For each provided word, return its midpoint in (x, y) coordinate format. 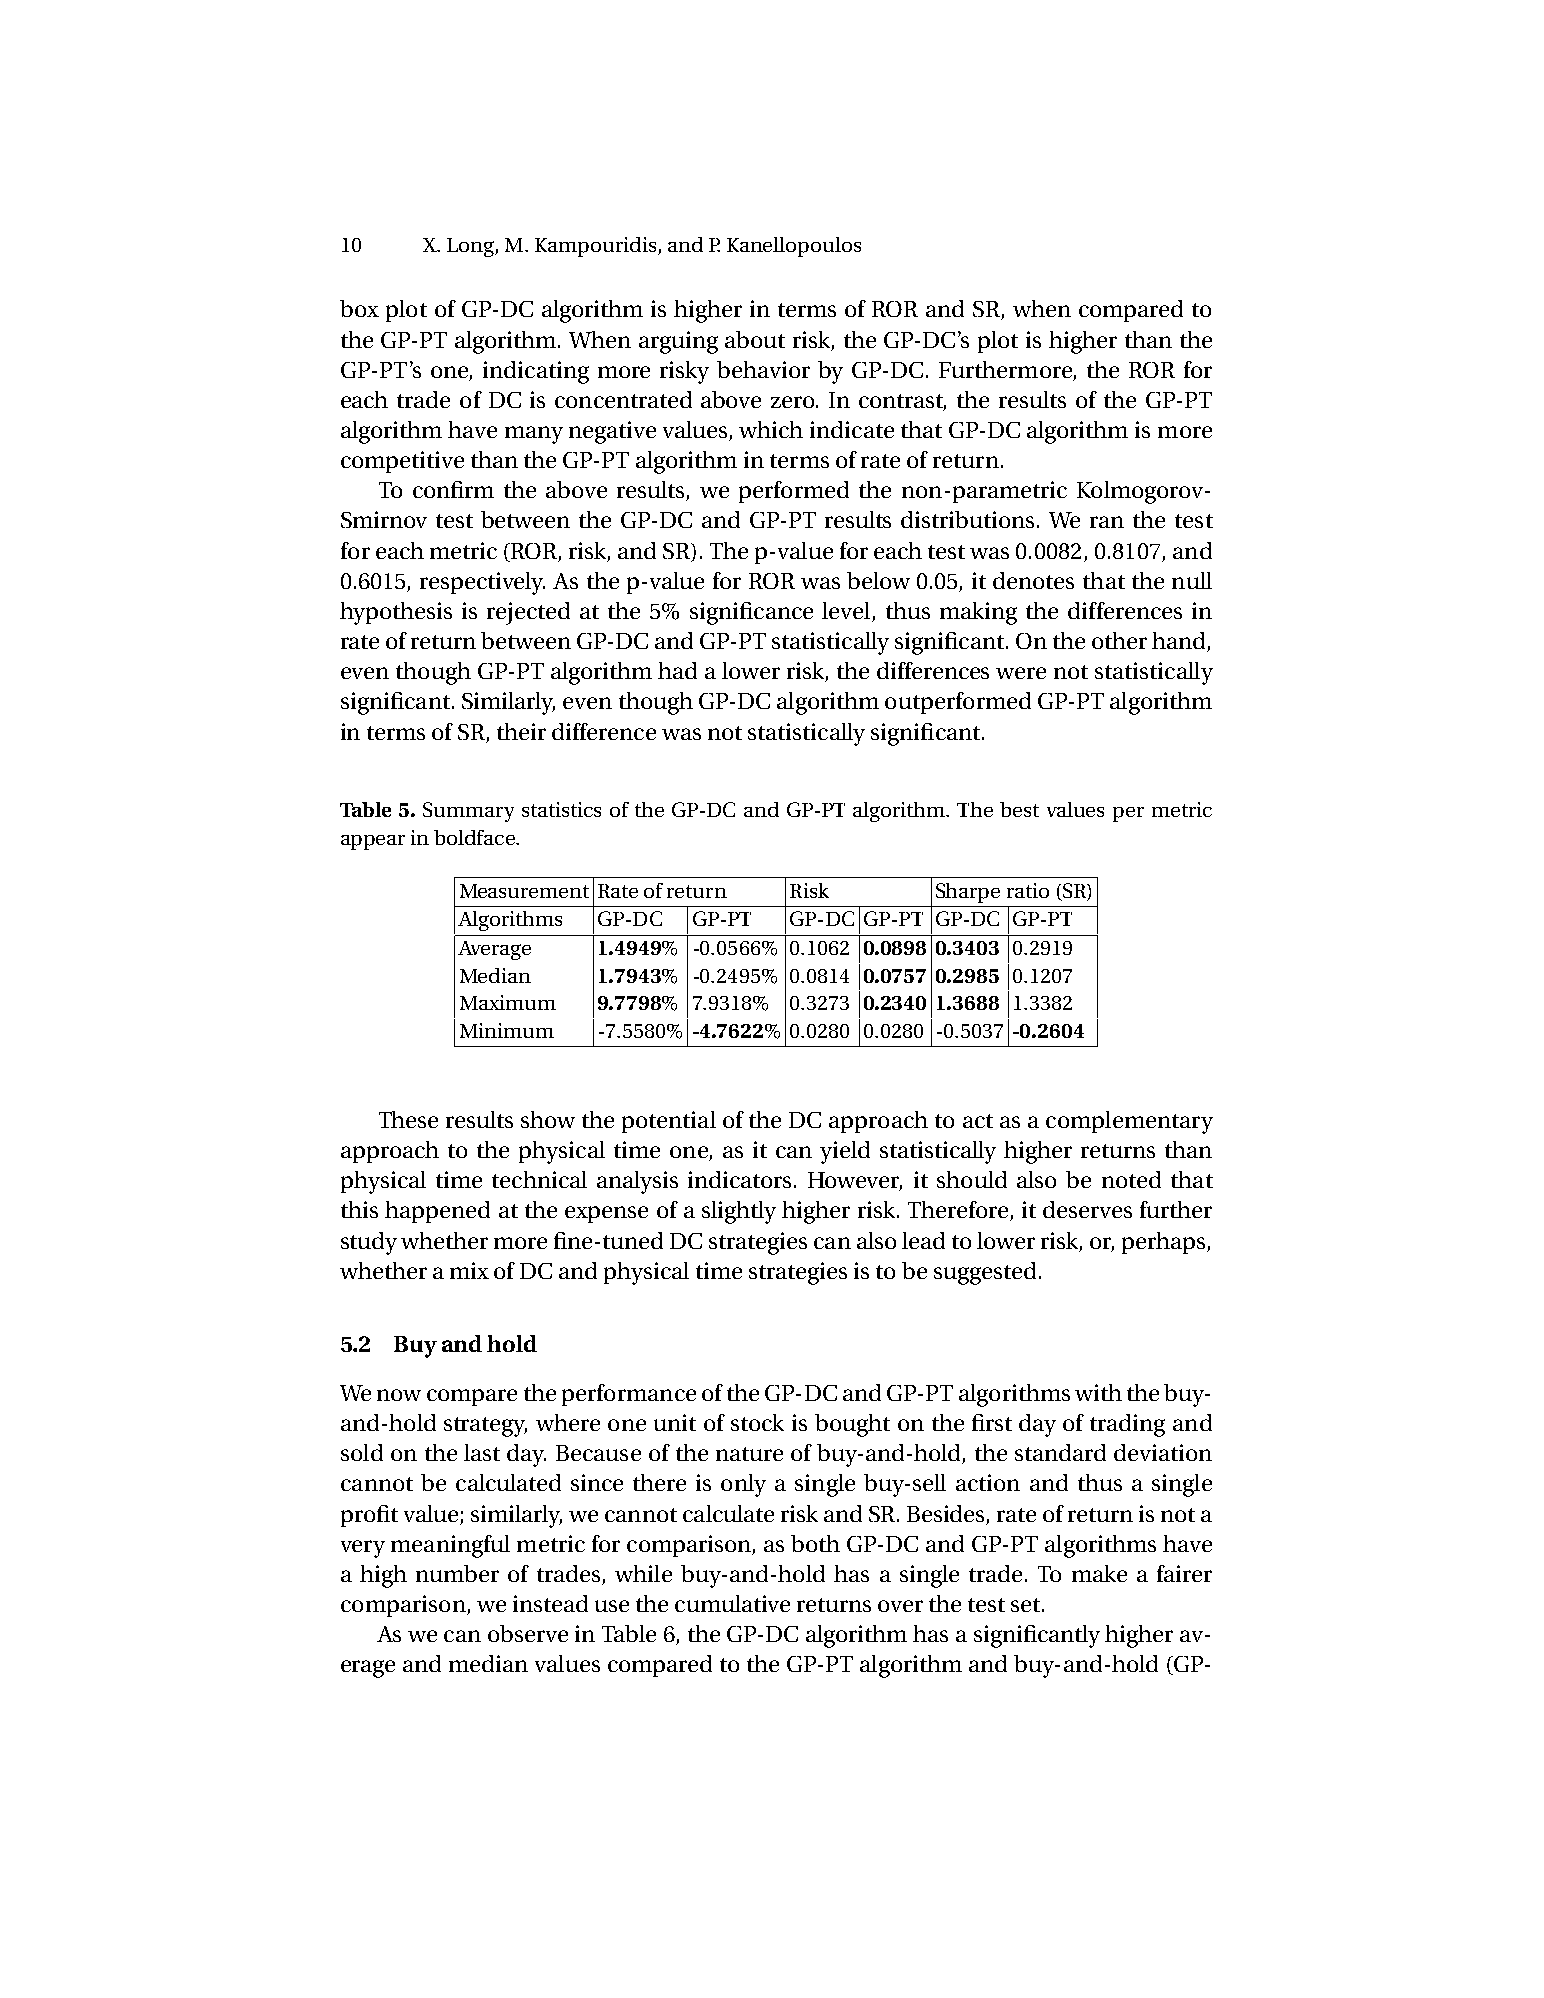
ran (1107, 522)
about (755, 339)
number (457, 1573)
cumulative (732, 1603)
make (1099, 1573)
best (1019, 809)
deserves (1087, 1209)
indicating (536, 372)
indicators (741, 1179)
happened (437, 1212)
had (677, 670)
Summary (468, 812)
